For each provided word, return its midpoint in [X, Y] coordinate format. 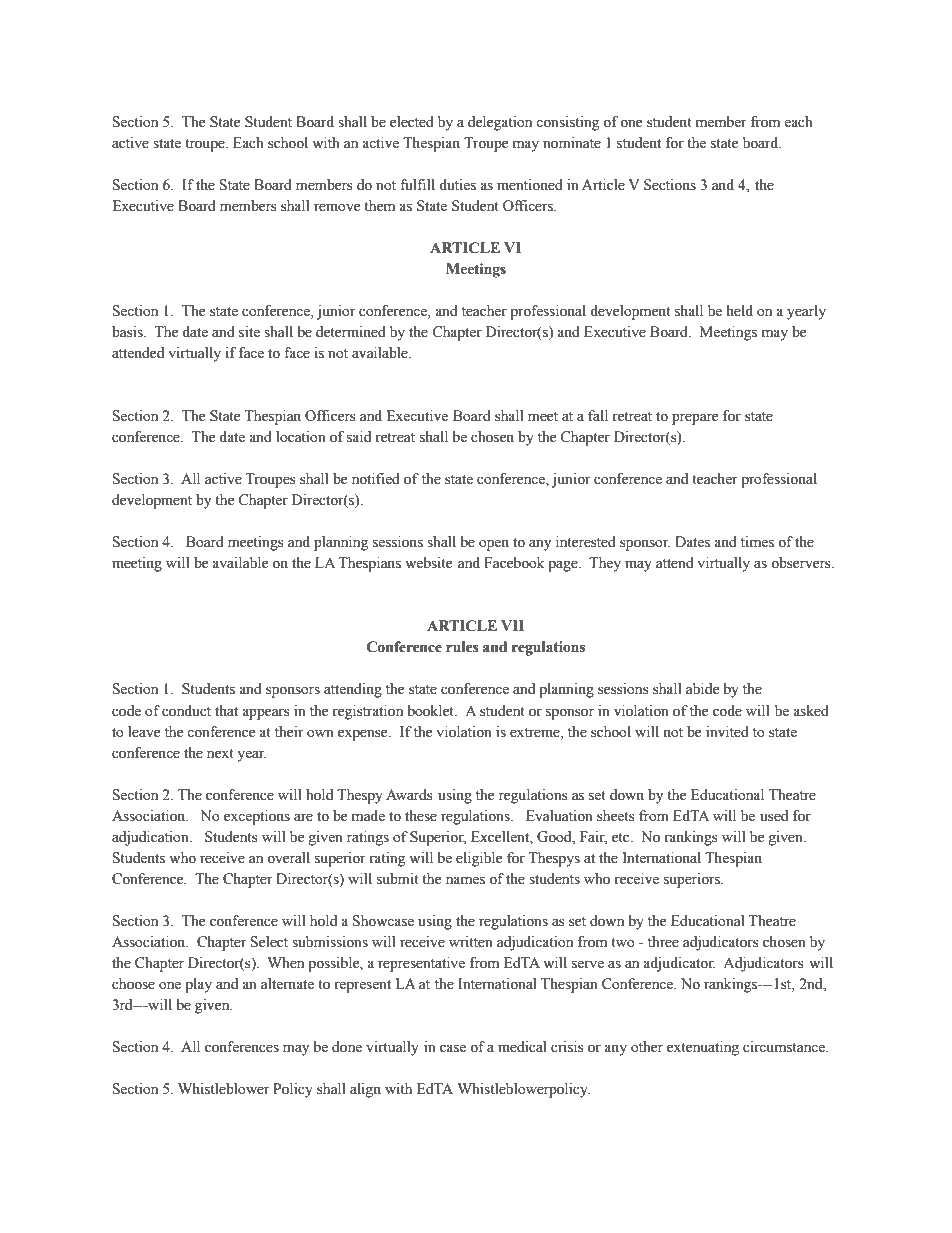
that [226, 710]
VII [512, 625]
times [757, 542]
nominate [572, 143]
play [198, 985]
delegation [500, 123]
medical [522, 1047]
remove [337, 207]
